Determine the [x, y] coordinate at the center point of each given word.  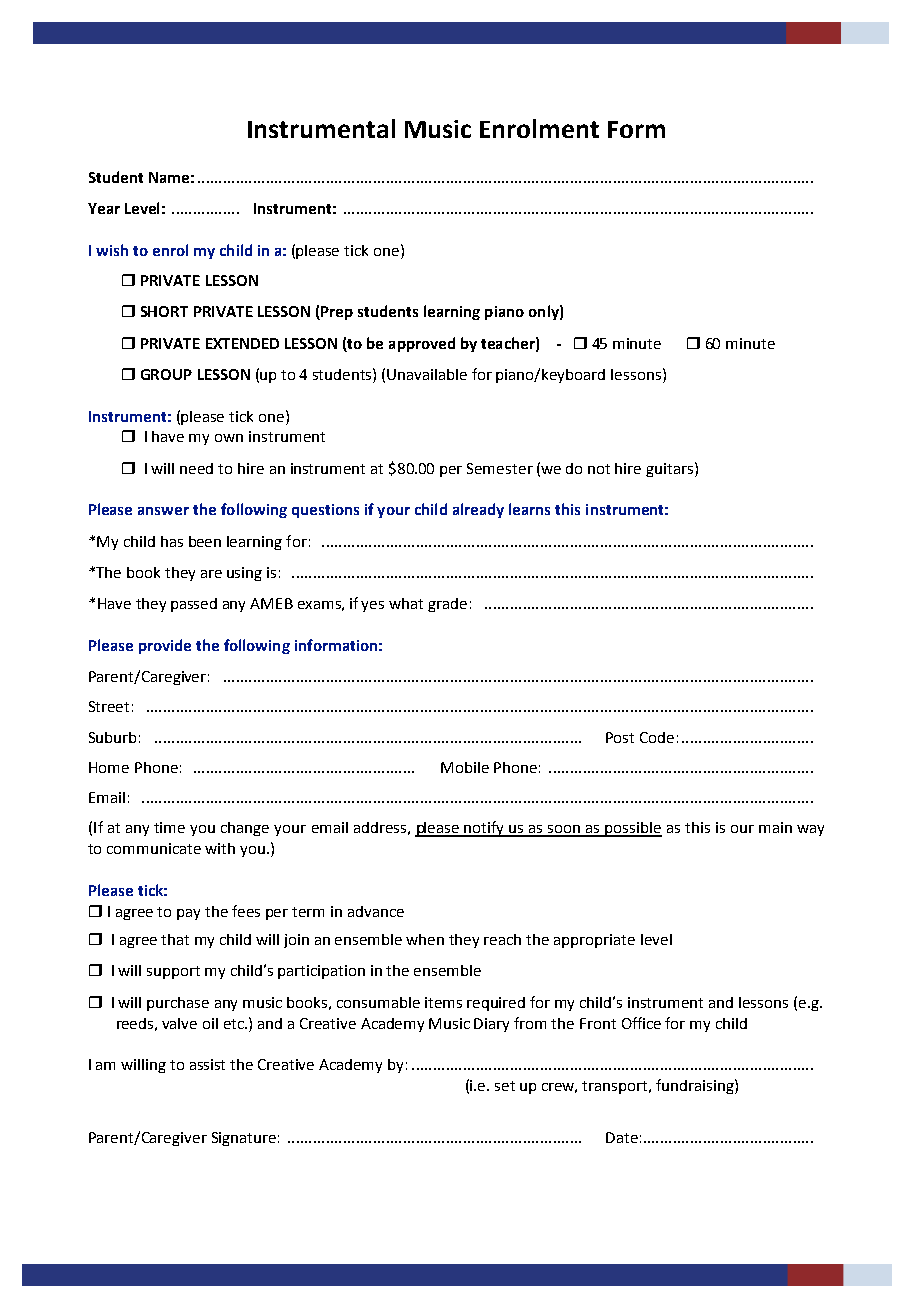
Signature [244, 1139]
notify [485, 829]
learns [529, 509]
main [775, 827]
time [169, 827]
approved [422, 344]
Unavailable [427, 374]
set [505, 1086]
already [478, 510]
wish [112, 250]
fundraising [696, 1086]
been [205, 541]
